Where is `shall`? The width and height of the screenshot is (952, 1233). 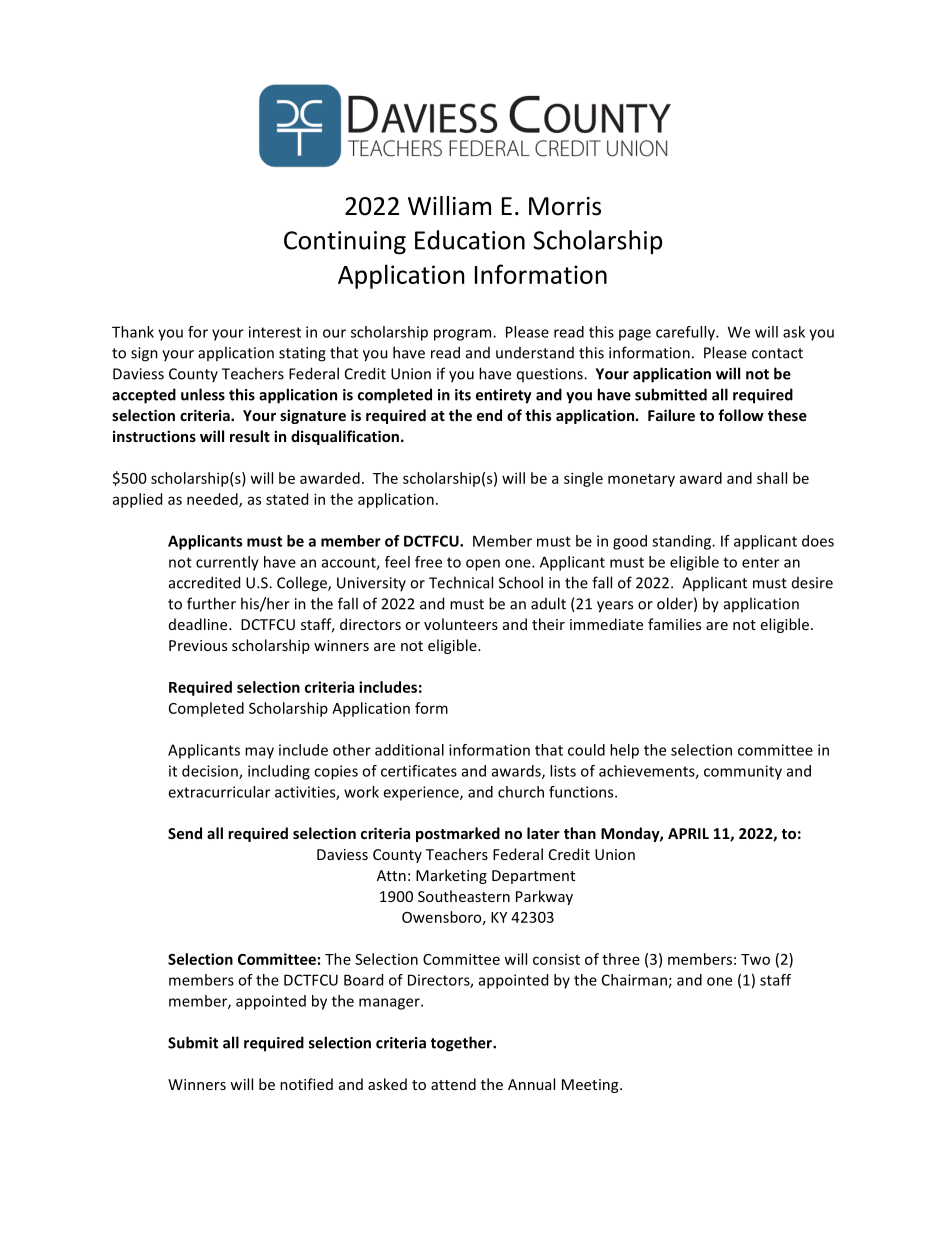 shall is located at coordinates (772, 478).
